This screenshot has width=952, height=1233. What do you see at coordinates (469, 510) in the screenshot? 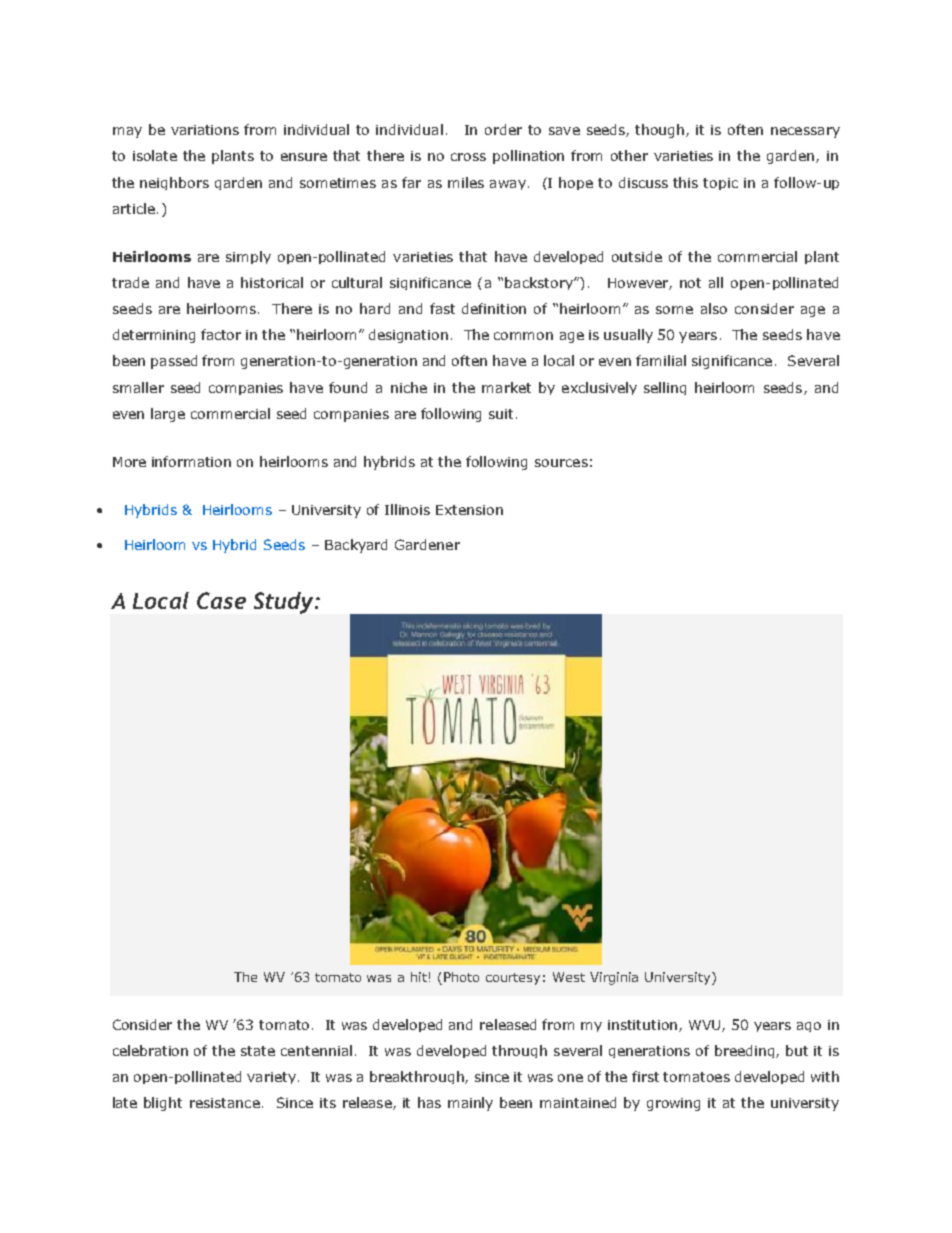
I see `Extension` at bounding box center [469, 510].
